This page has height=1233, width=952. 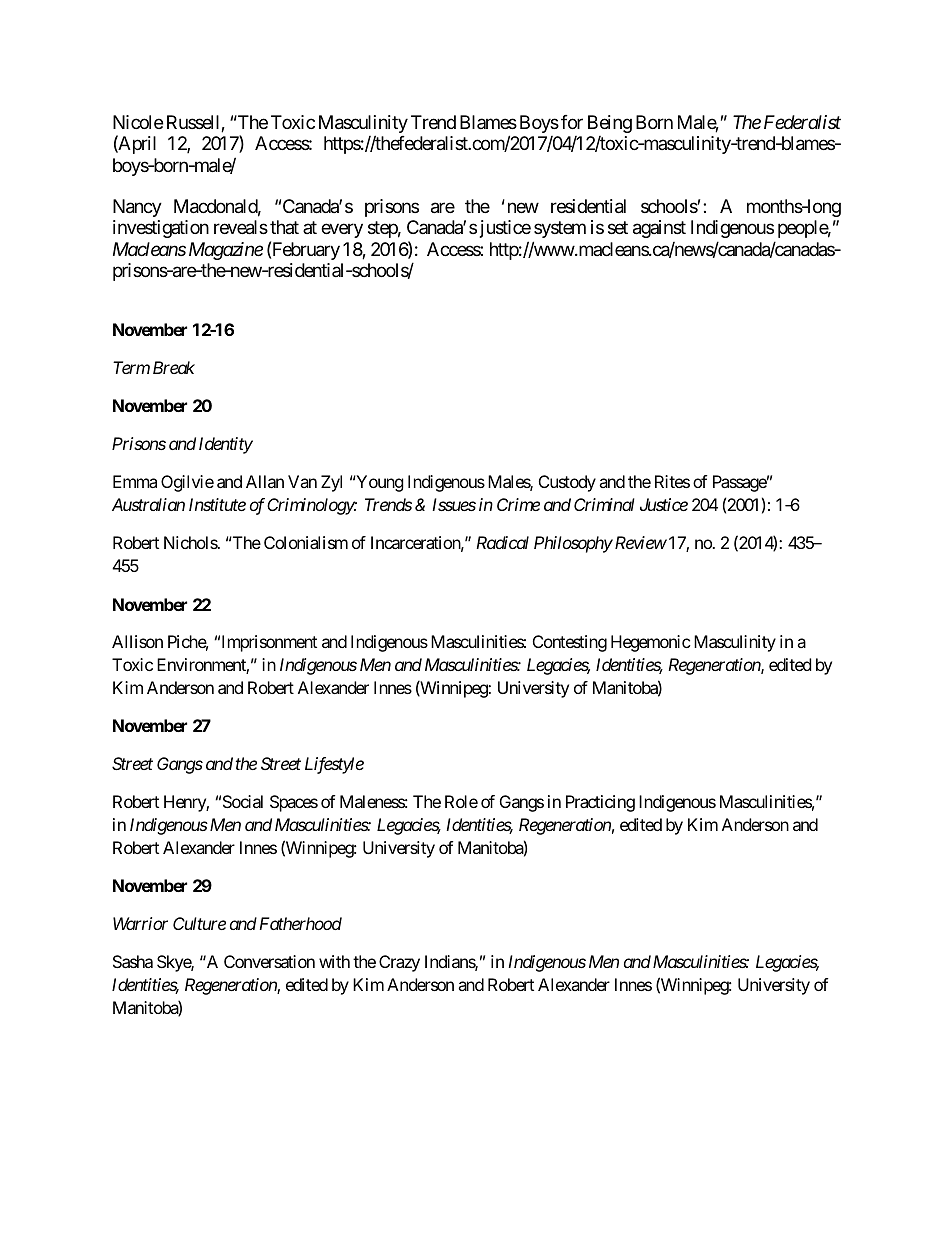 I want to click on every, so click(x=342, y=231).
